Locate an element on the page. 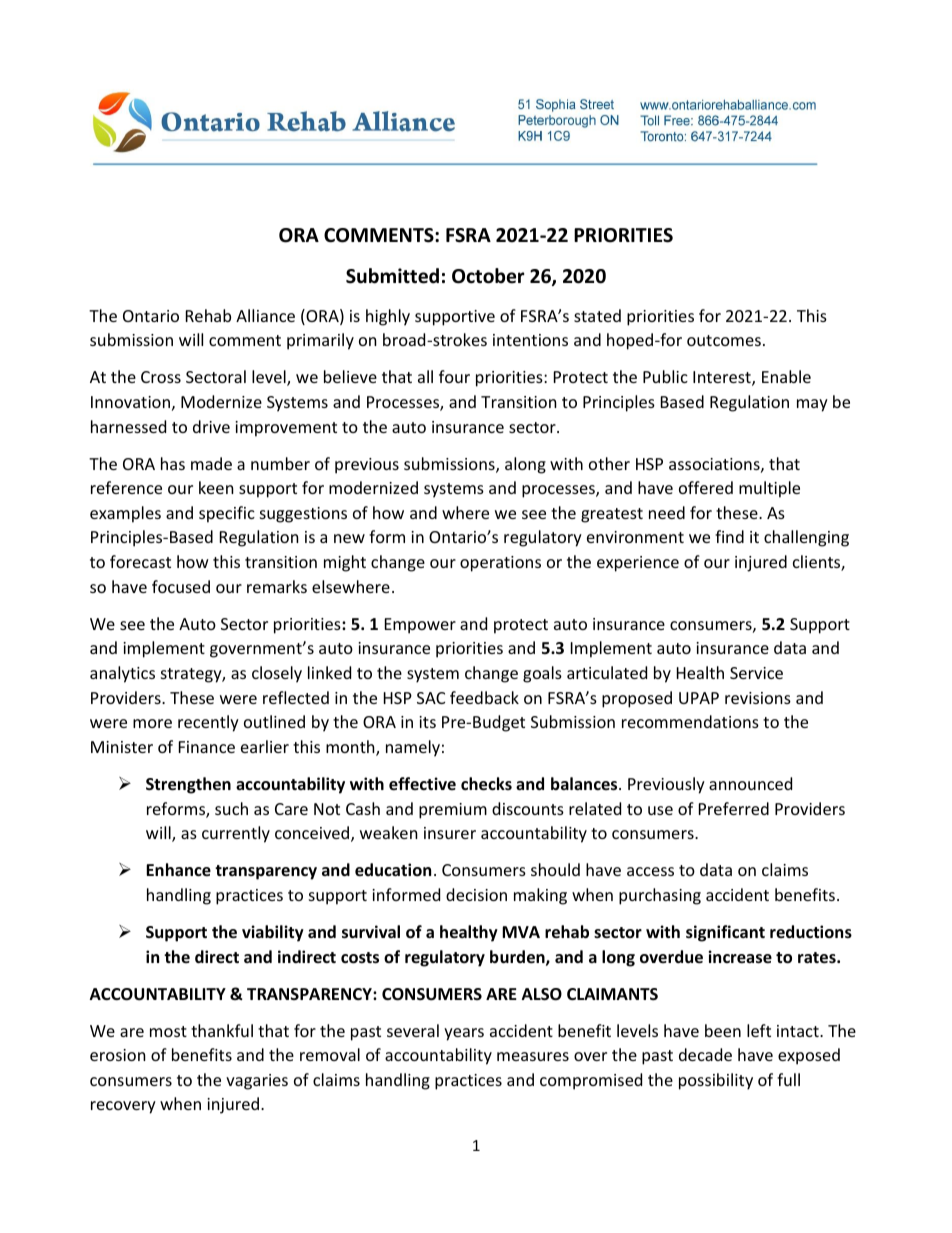  Preferred is located at coordinates (734, 808).
